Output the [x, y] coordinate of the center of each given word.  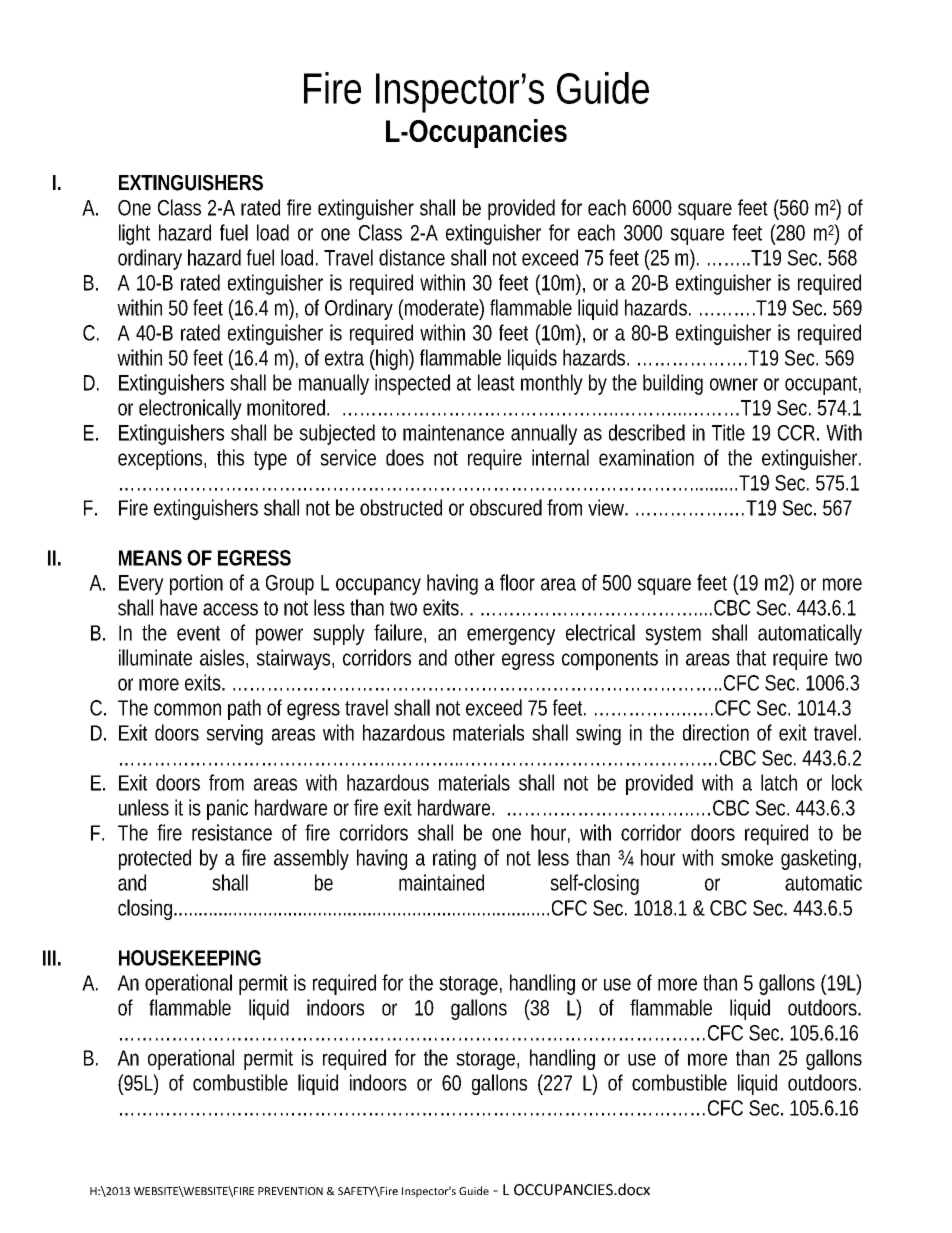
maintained [441, 882]
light [134, 234]
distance [412, 257]
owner [734, 384]
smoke [747, 857]
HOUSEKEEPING [190, 958]
